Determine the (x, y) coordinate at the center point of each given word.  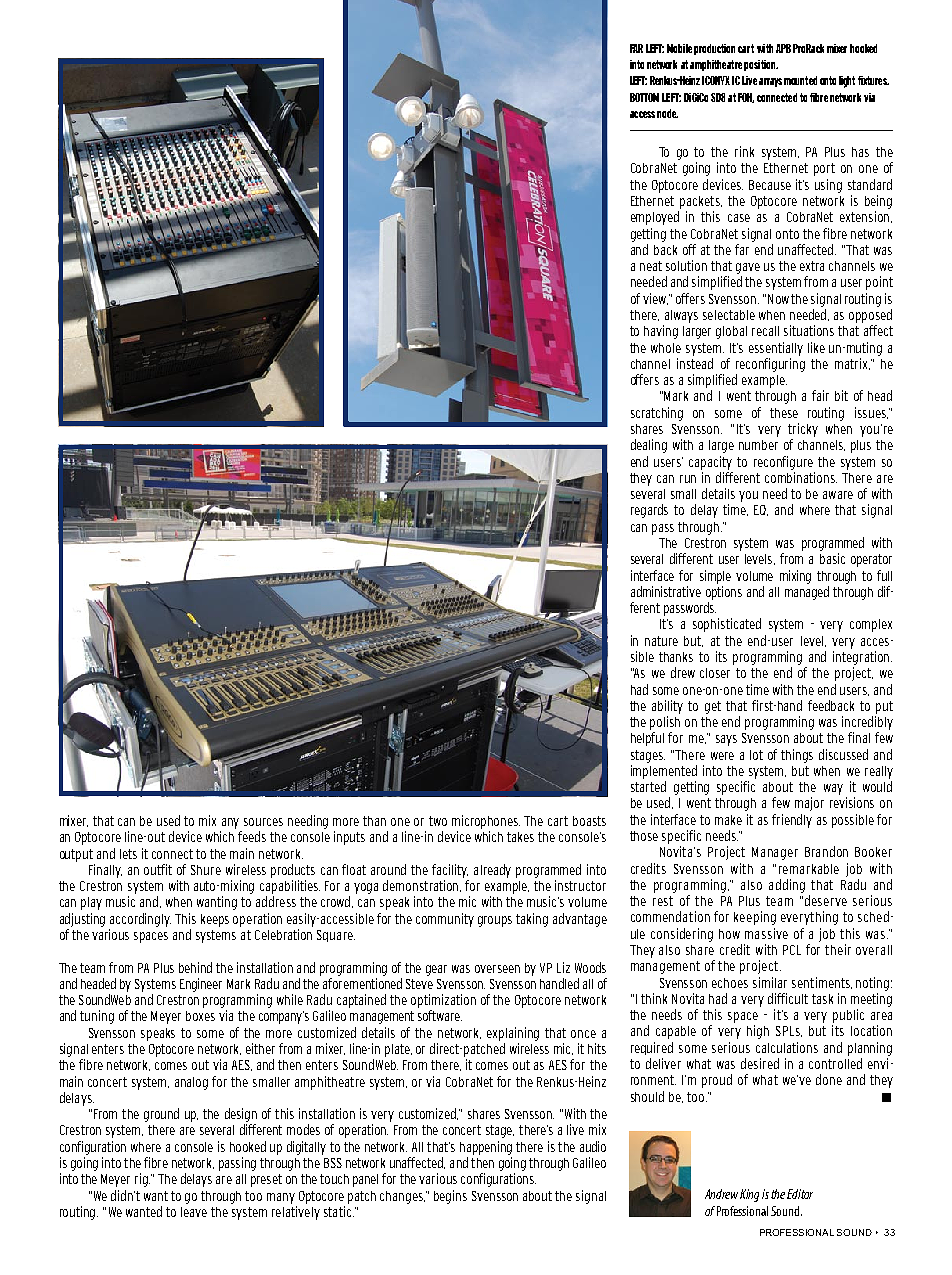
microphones (486, 822)
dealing (649, 446)
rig (142, 1180)
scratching (657, 414)
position (761, 65)
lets (128, 854)
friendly (792, 821)
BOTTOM (644, 97)
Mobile (679, 48)
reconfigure (783, 463)
